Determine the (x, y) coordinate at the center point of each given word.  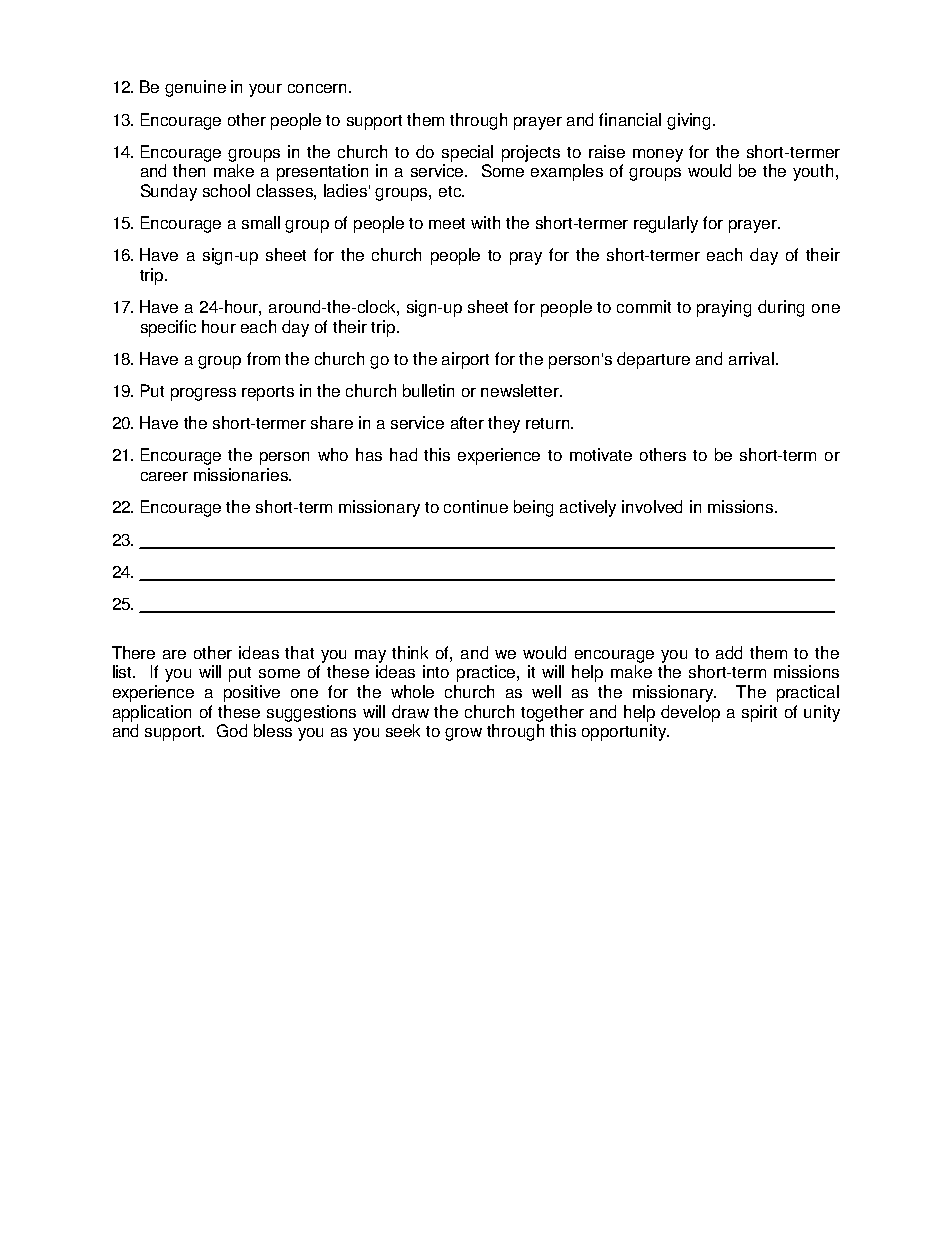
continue (476, 506)
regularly (666, 224)
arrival (753, 358)
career (164, 476)
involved (652, 506)
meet (447, 223)
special (467, 153)
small (261, 222)
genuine (195, 88)
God (232, 730)
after (467, 422)
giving (690, 121)
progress (203, 394)
